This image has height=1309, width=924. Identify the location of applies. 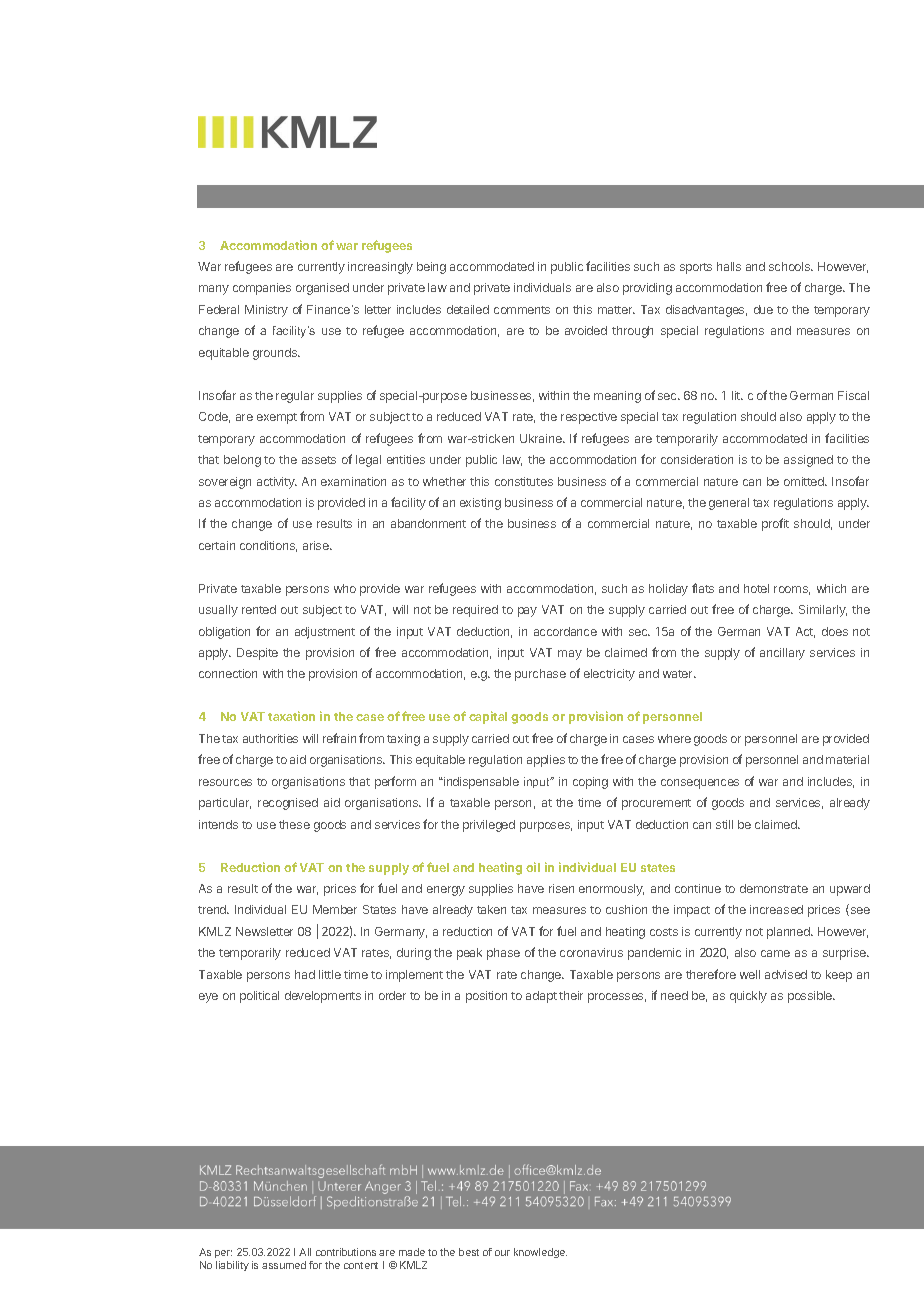
(546, 761).
